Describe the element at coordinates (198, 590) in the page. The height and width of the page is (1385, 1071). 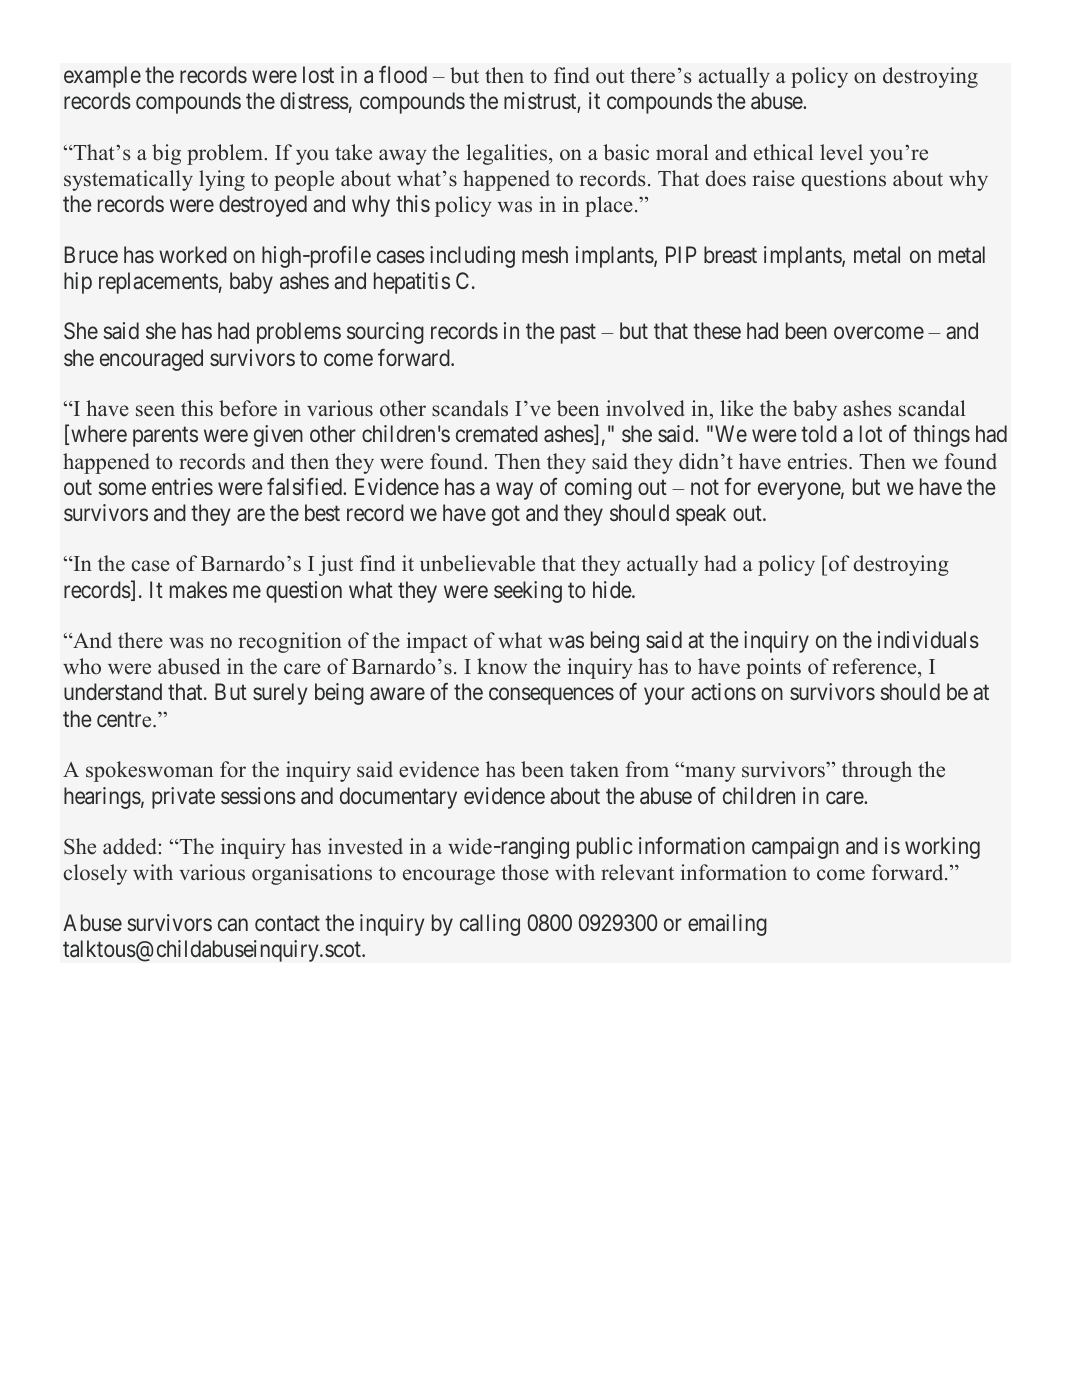
I see `makes` at that location.
